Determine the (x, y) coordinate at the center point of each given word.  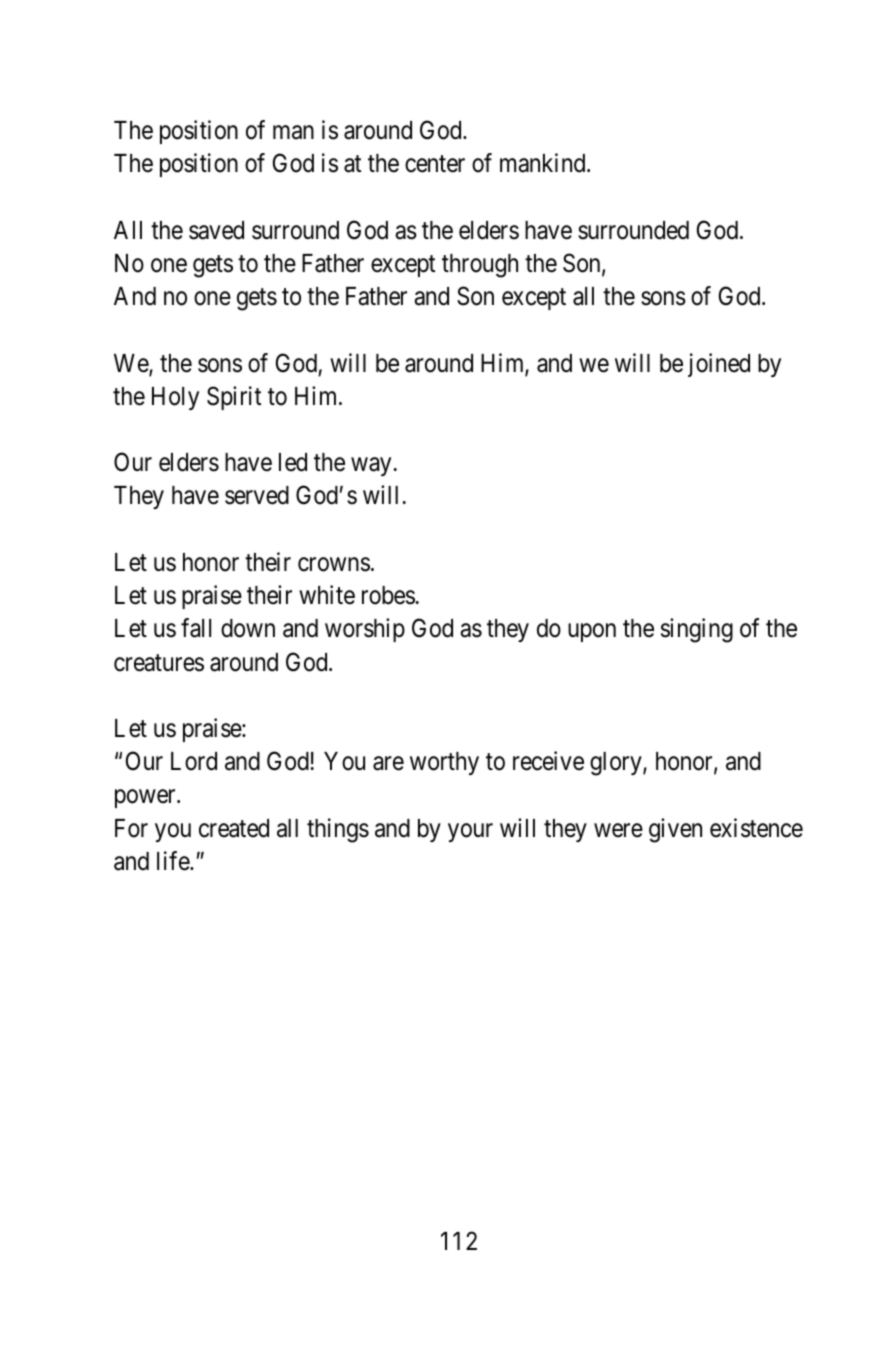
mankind (544, 163)
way (371, 467)
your (470, 832)
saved (216, 230)
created (234, 828)
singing (697, 630)
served (257, 495)
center (435, 164)
